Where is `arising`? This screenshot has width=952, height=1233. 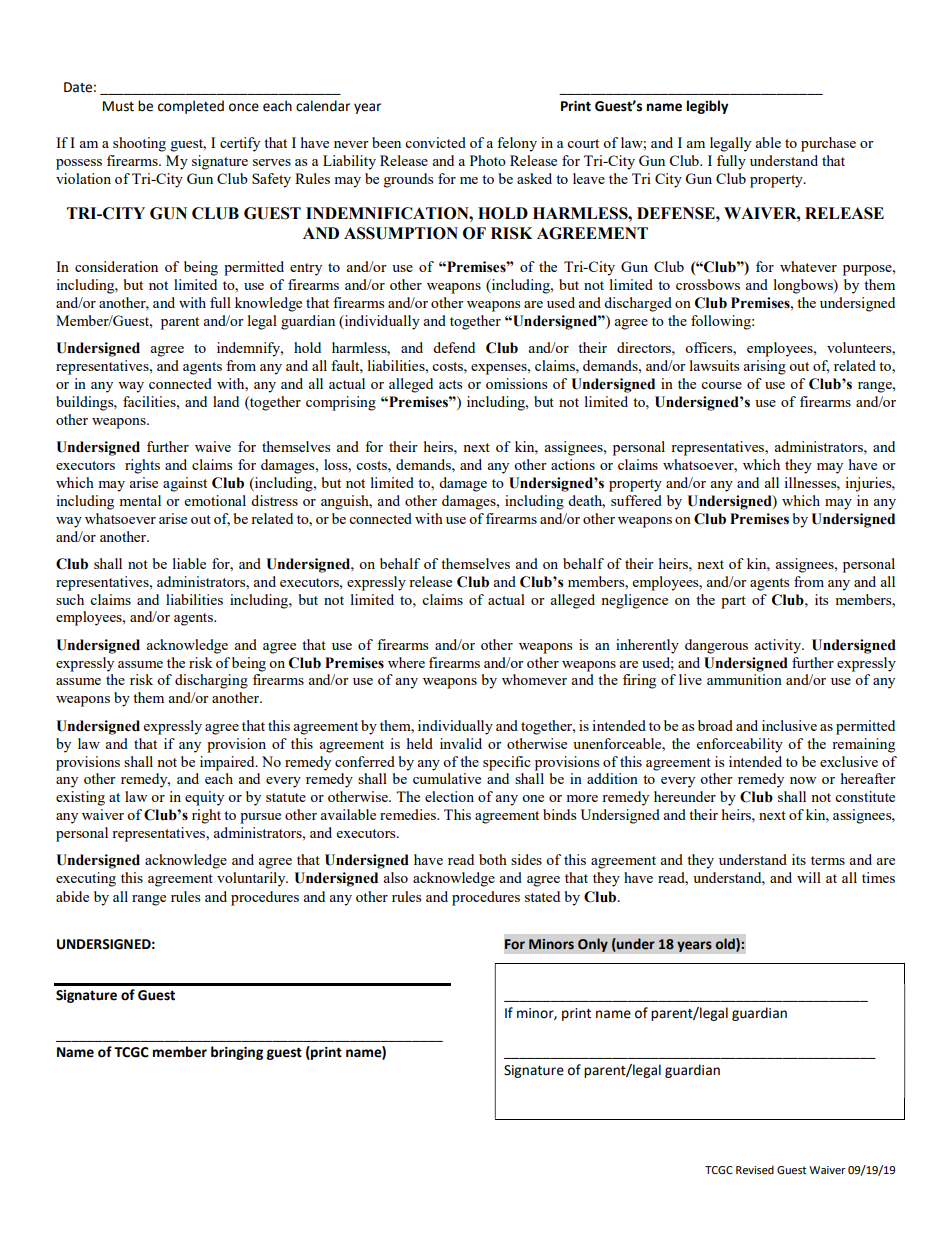 arising is located at coordinates (764, 367).
